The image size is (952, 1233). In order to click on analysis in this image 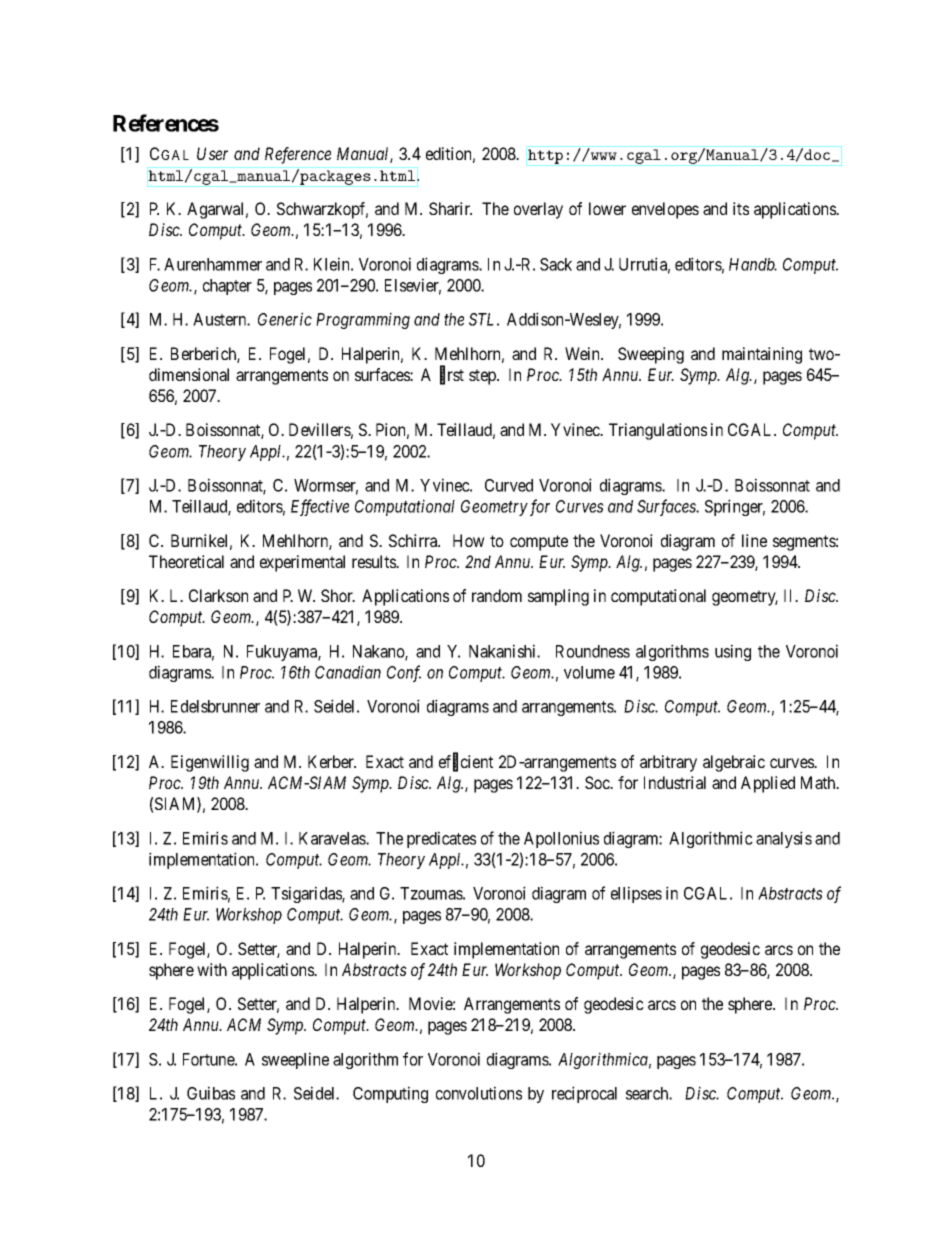, I will do `click(784, 839)`.
